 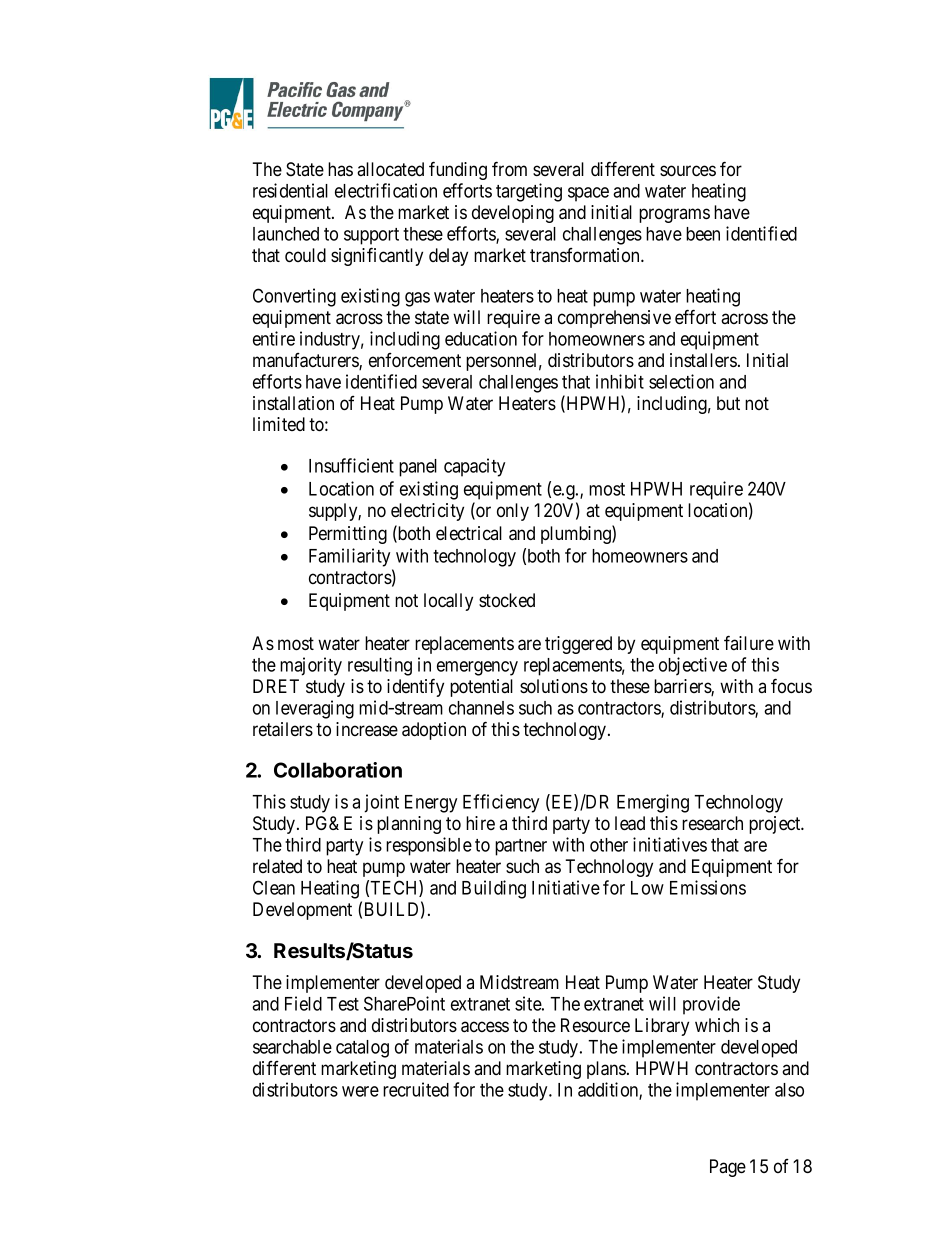 What do you see at coordinates (529, 192) in the screenshot?
I see `targeting` at bounding box center [529, 192].
